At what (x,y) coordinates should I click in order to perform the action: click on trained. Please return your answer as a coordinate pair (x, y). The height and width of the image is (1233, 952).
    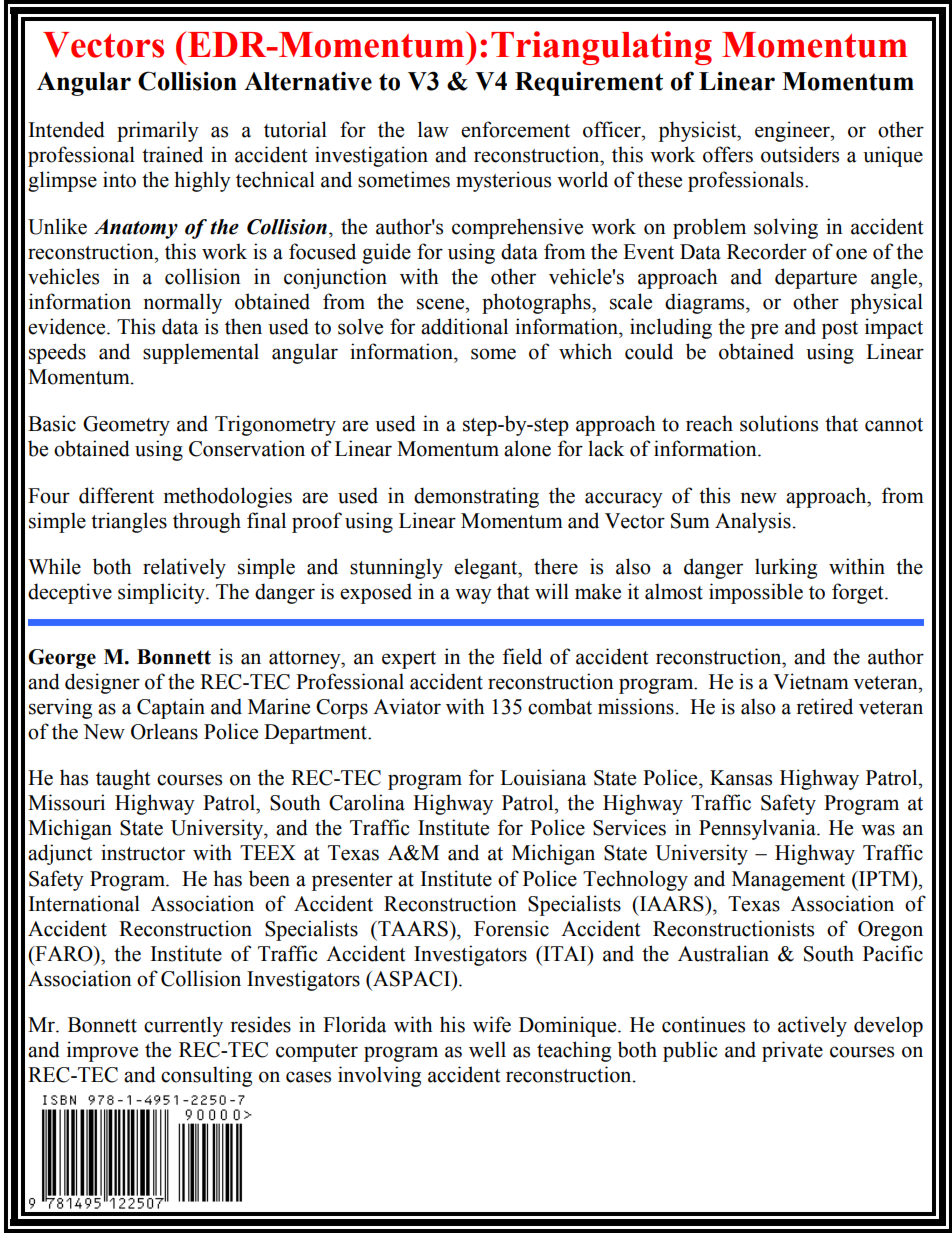
    Looking at the image, I should click on (172, 154).
